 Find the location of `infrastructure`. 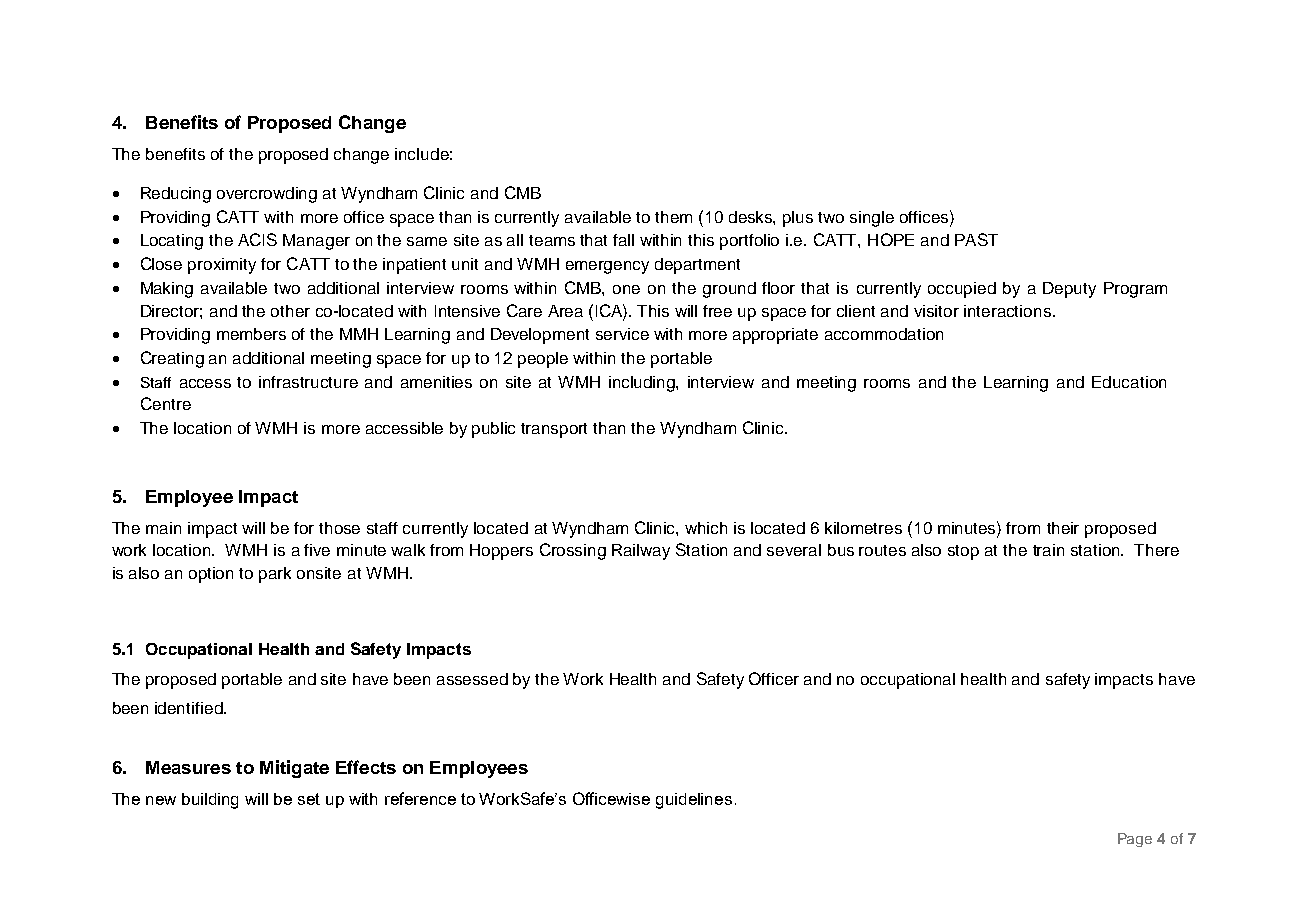

infrastructure is located at coordinates (308, 382).
